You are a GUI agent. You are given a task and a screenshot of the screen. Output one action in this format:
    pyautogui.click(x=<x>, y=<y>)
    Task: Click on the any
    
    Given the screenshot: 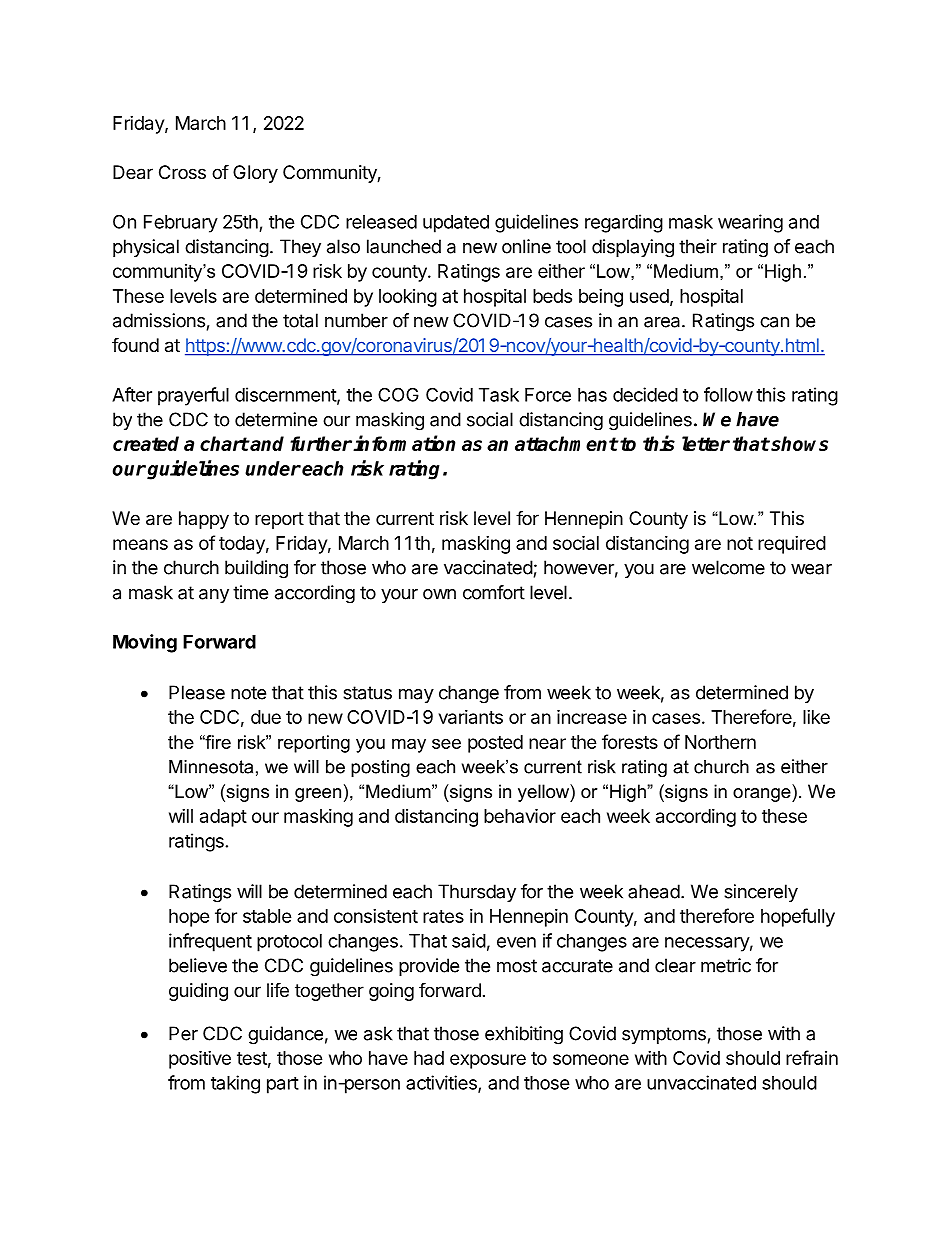 What is the action you would take?
    pyautogui.click(x=214, y=596)
